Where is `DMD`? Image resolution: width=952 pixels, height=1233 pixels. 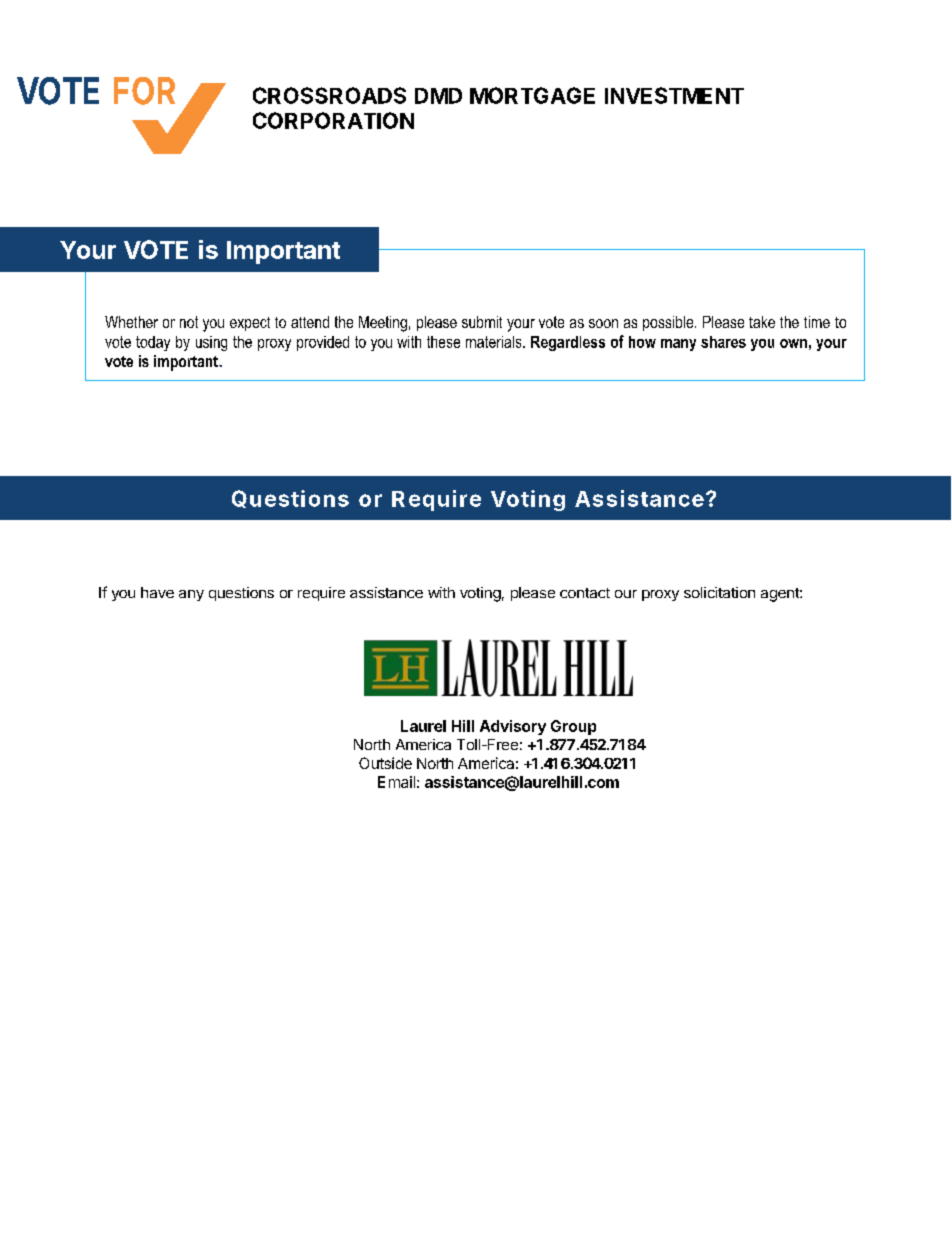
DMD is located at coordinates (438, 96).
